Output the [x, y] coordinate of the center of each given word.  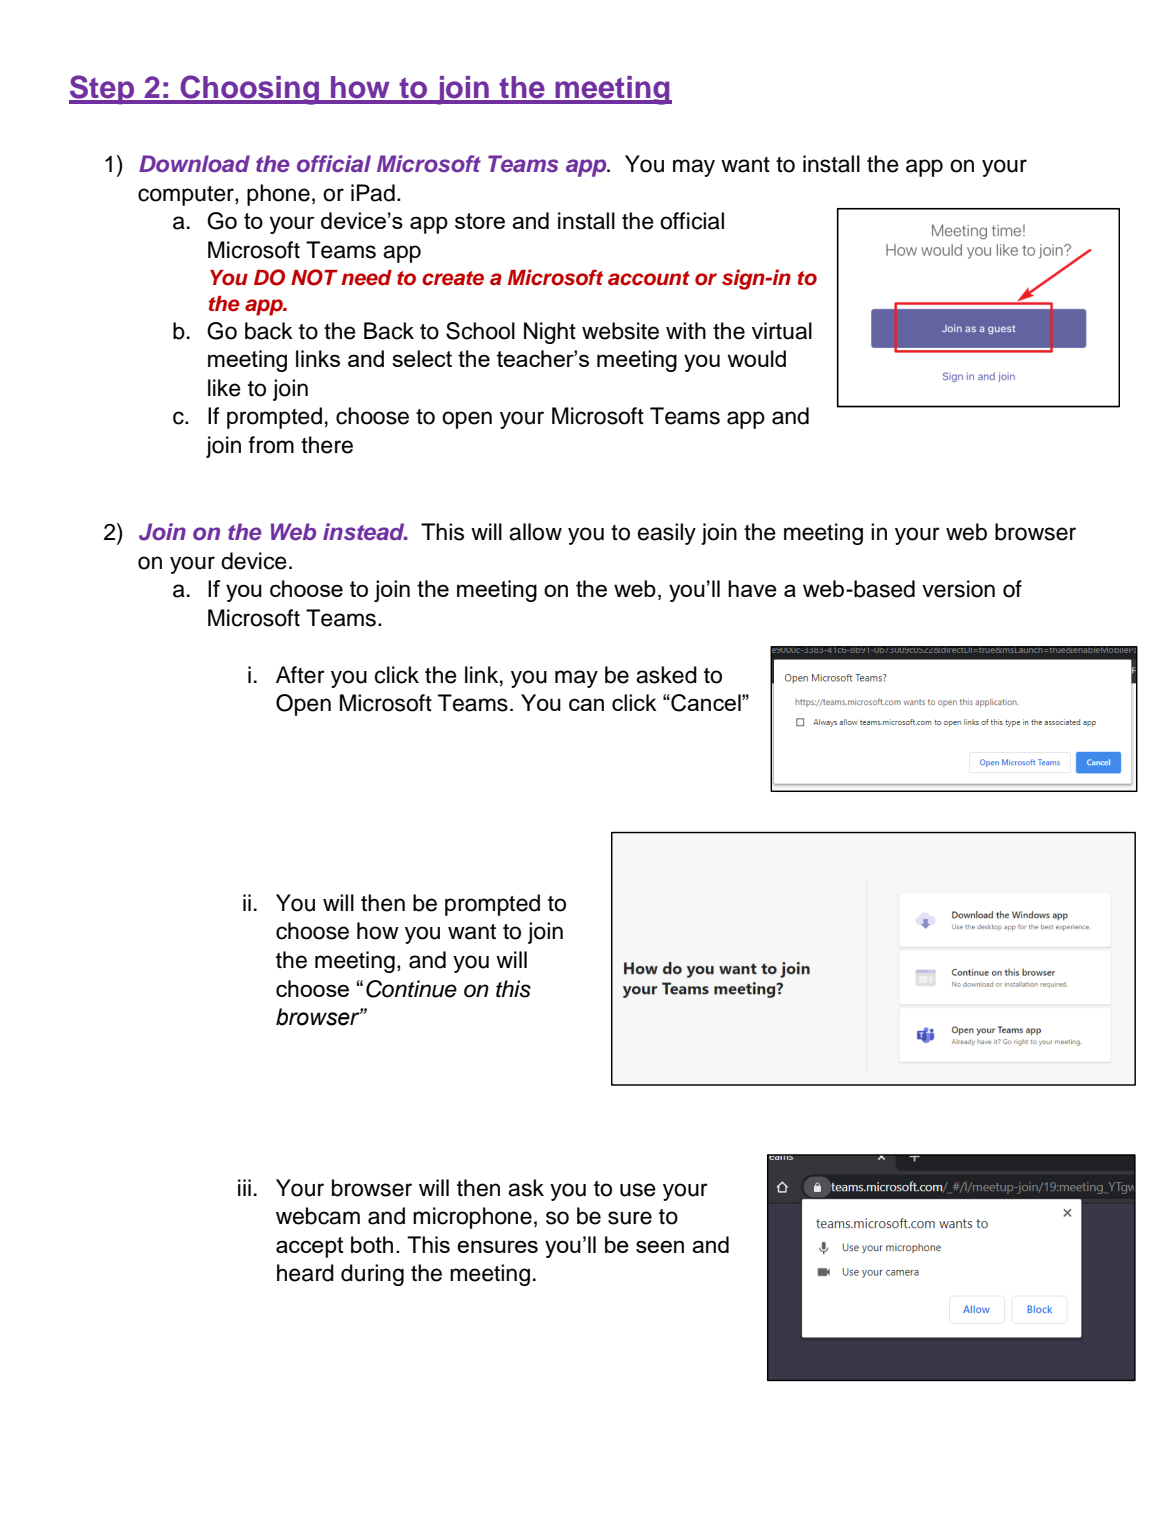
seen [660, 1246]
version [958, 589]
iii [244, 1187]
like [224, 388]
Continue [411, 989]
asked [666, 675]
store [480, 221]
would [757, 358]
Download [194, 163]
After [300, 675]
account [649, 278]
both [372, 1244]
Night [550, 333]
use [638, 1190]
